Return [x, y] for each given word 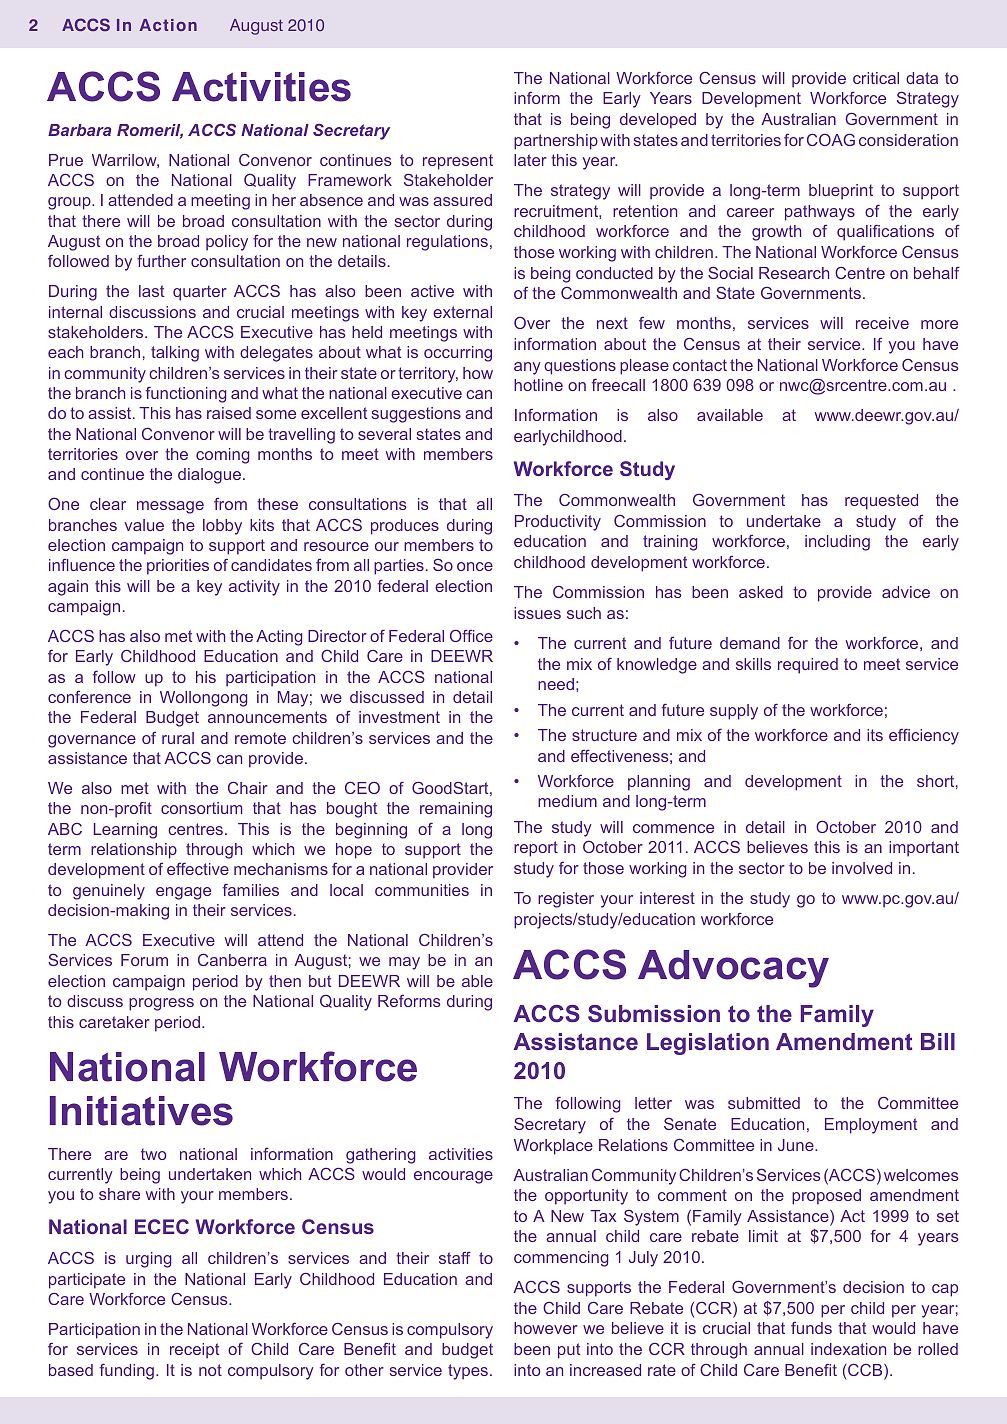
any [527, 368]
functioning [186, 395]
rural [178, 738]
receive [882, 323]
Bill [938, 1041]
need [556, 684]
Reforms [409, 1001]
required [808, 666]
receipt [194, 1351]
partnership [556, 142]
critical [876, 78]
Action [168, 25]
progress [161, 1004]
